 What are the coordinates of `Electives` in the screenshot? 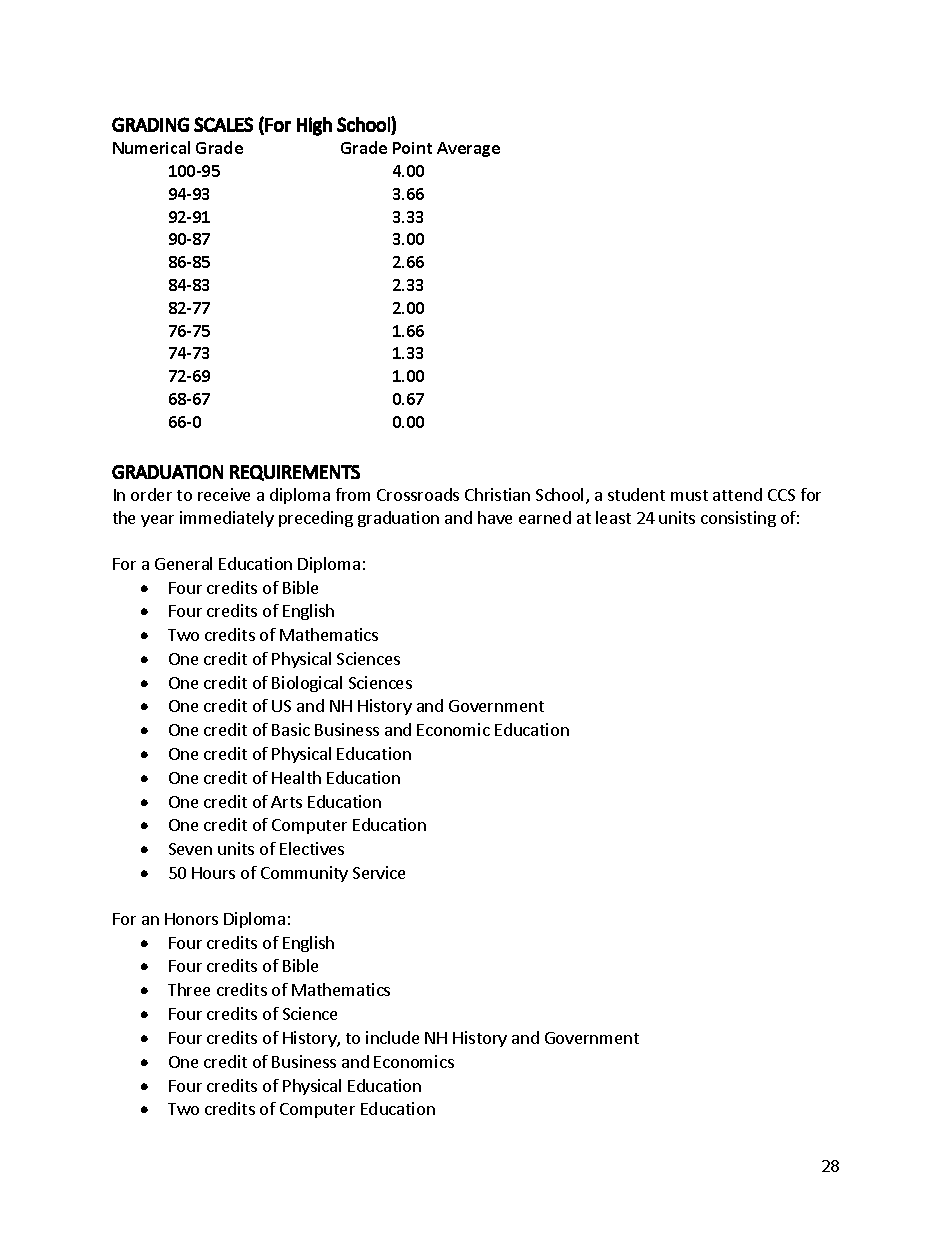 It's located at (312, 848).
